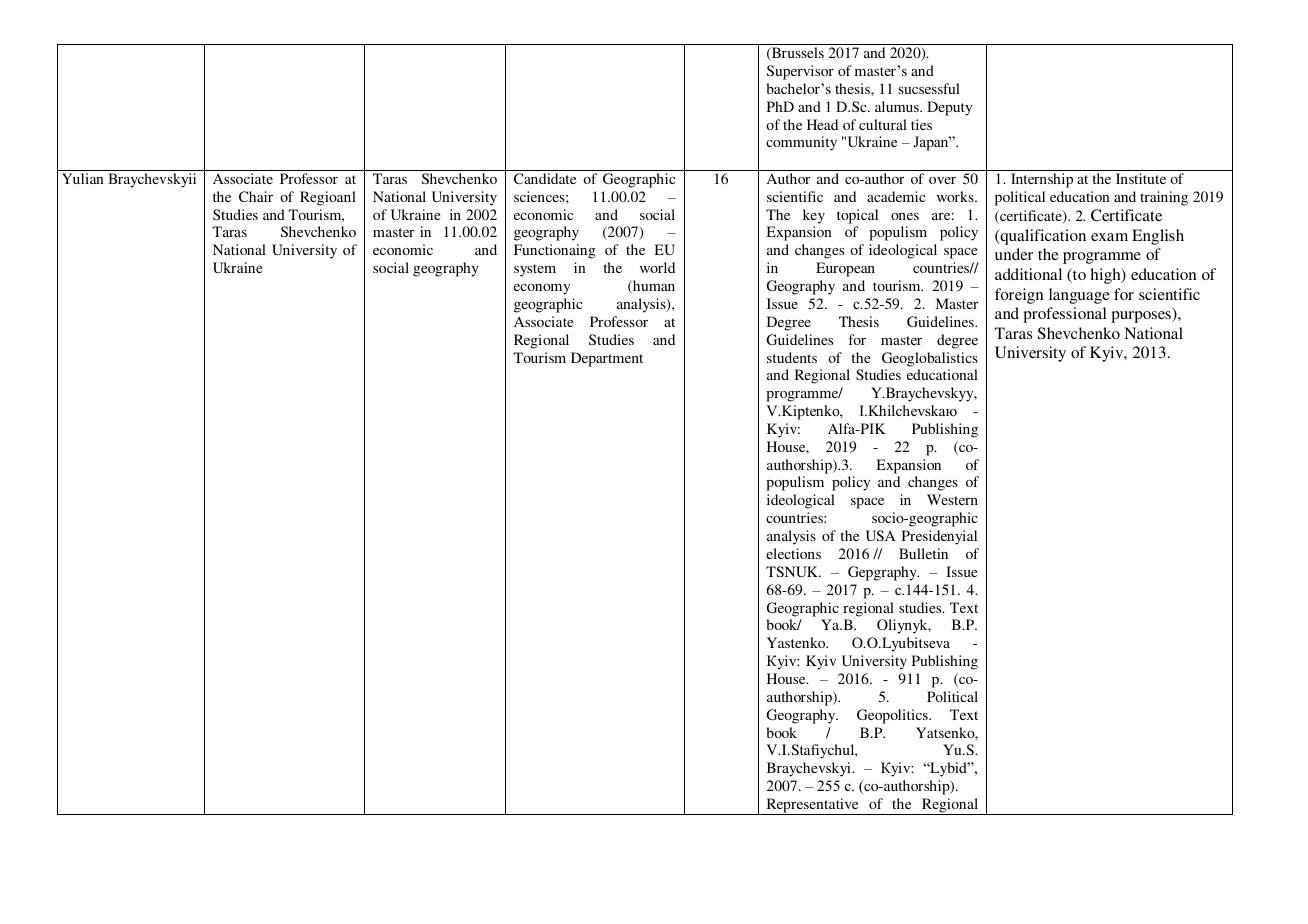 The height and width of the screenshot is (924, 1308). Describe the element at coordinates (893, 716) in the screenshot. I see `Geopolitics` at that location.
